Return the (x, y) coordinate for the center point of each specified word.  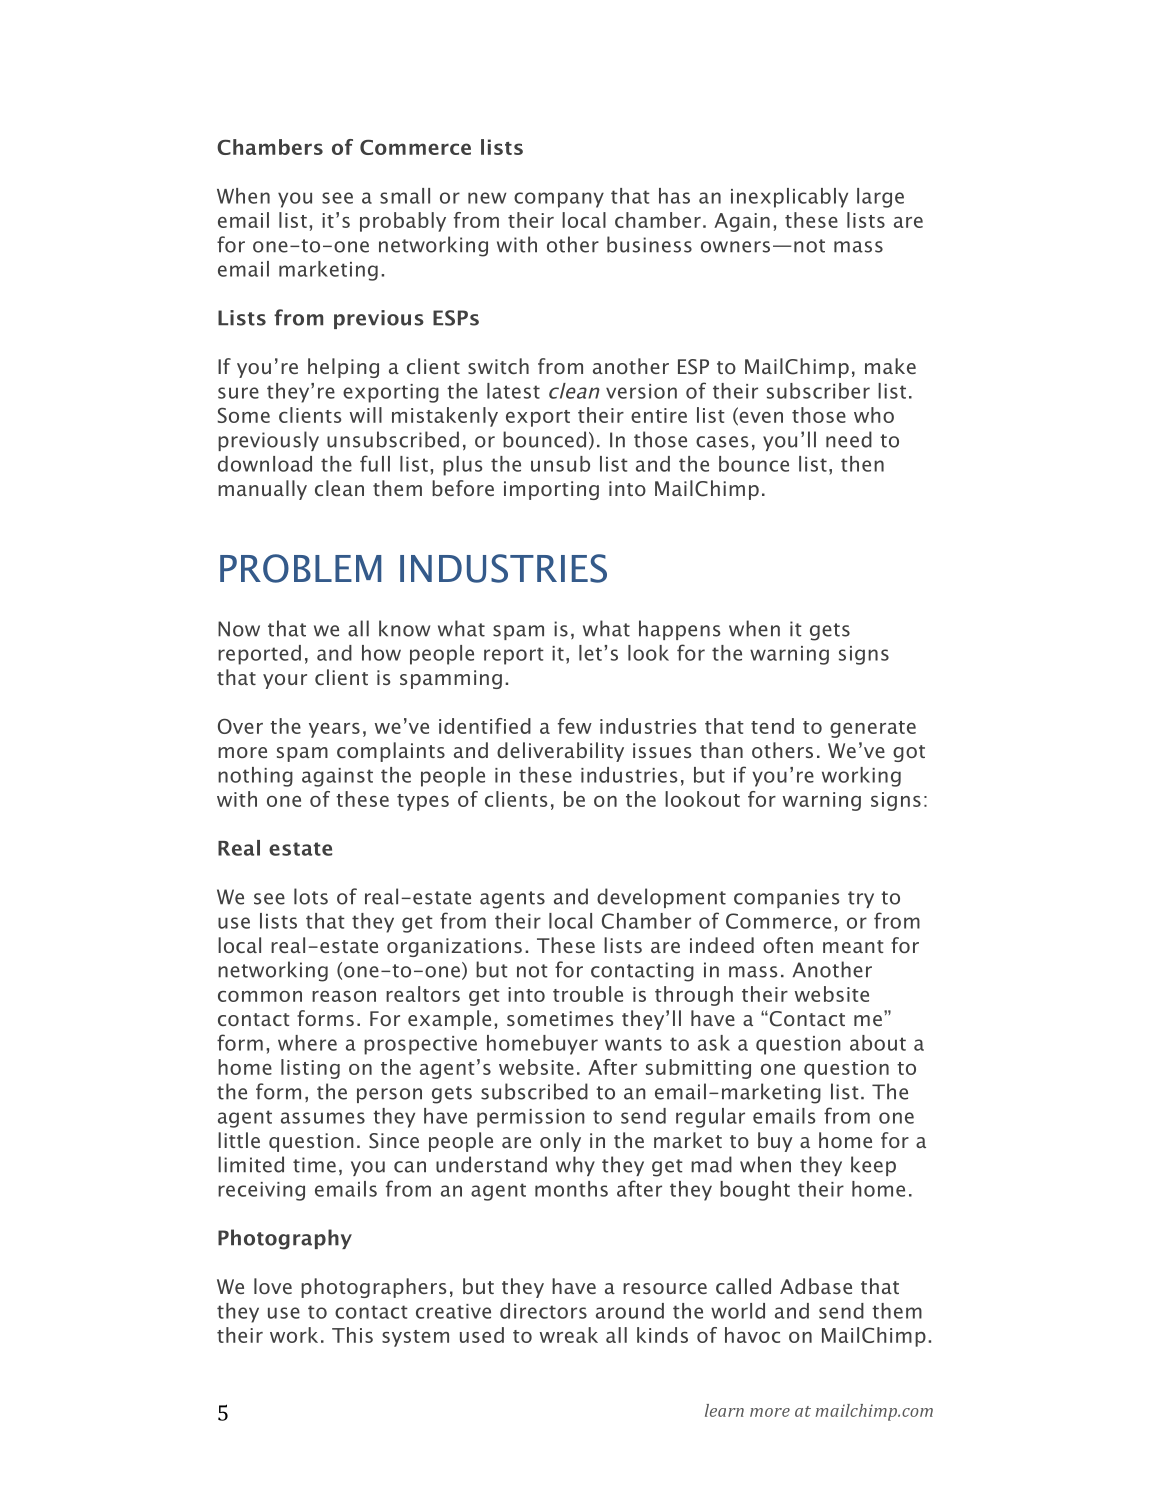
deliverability (560, 752)
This (352, 1335)
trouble (588, 994)
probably (403, 222)
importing (551, 490)
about (878, 1043)
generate (873, 729)
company (559, 200)
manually (262, 490)
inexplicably (789, 198)
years (334, 730)
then (862, 464)
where (307, 1043)
